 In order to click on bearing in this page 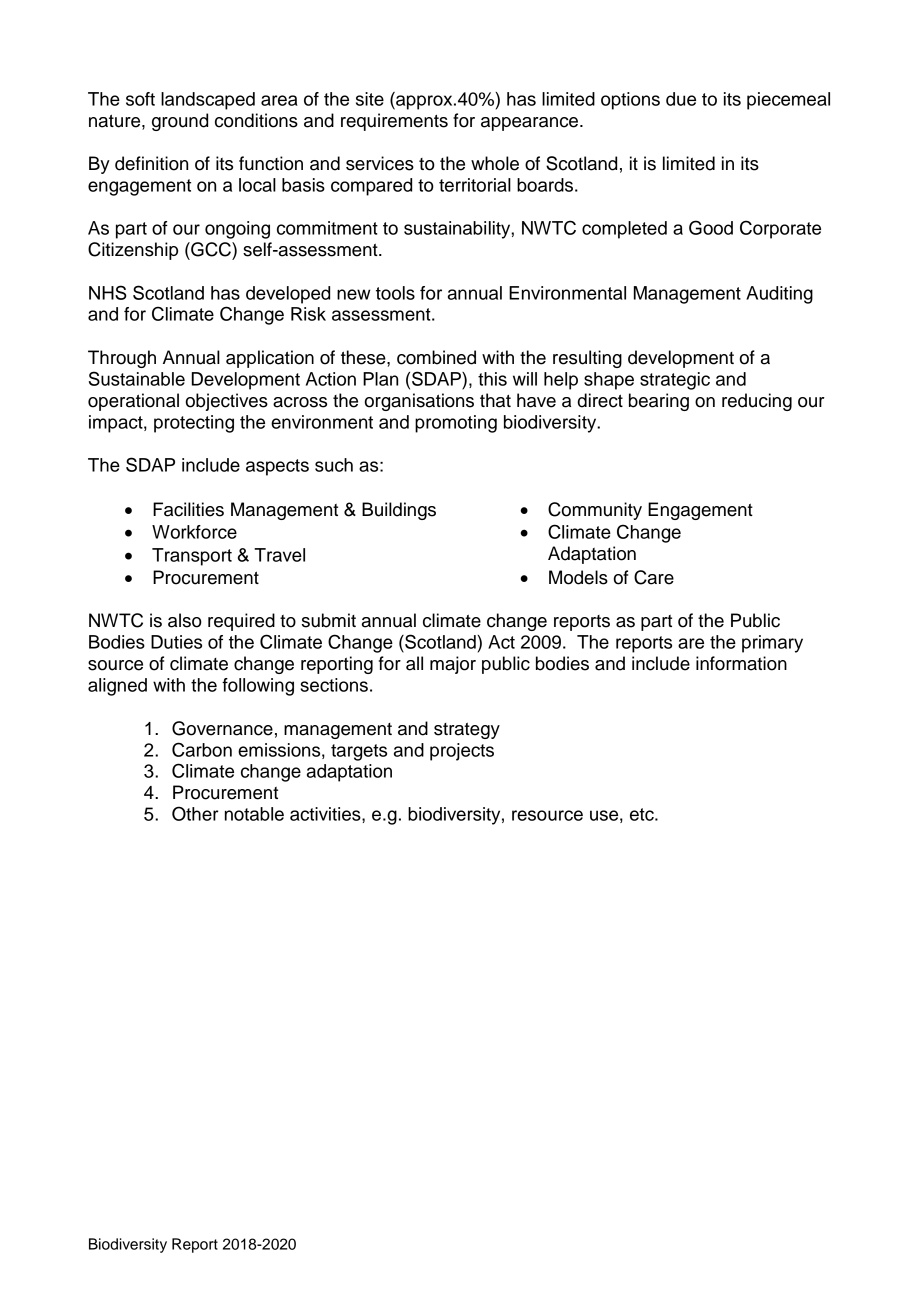, I will do `click(659, 402)`.
